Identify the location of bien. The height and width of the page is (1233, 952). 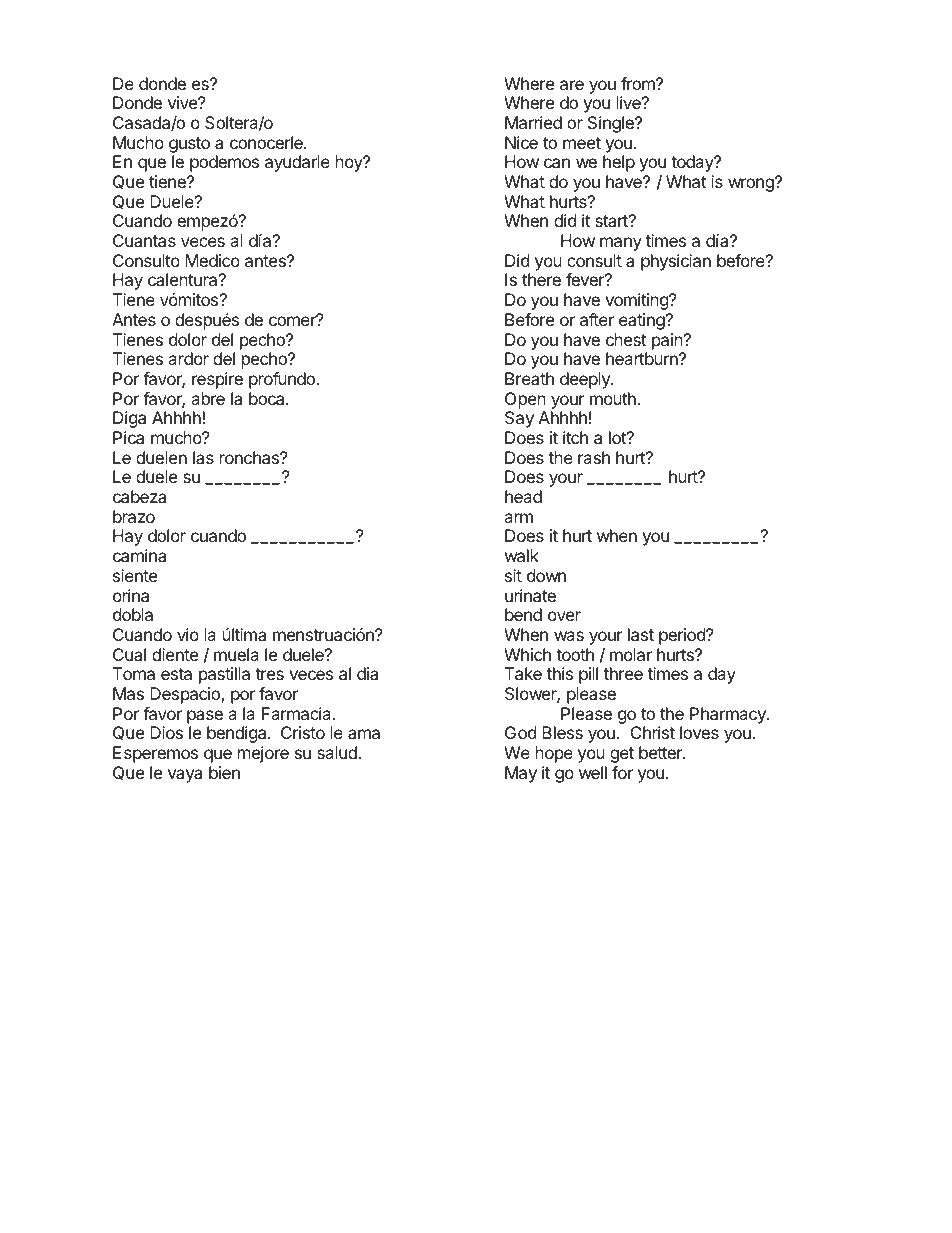
(224, 772).
